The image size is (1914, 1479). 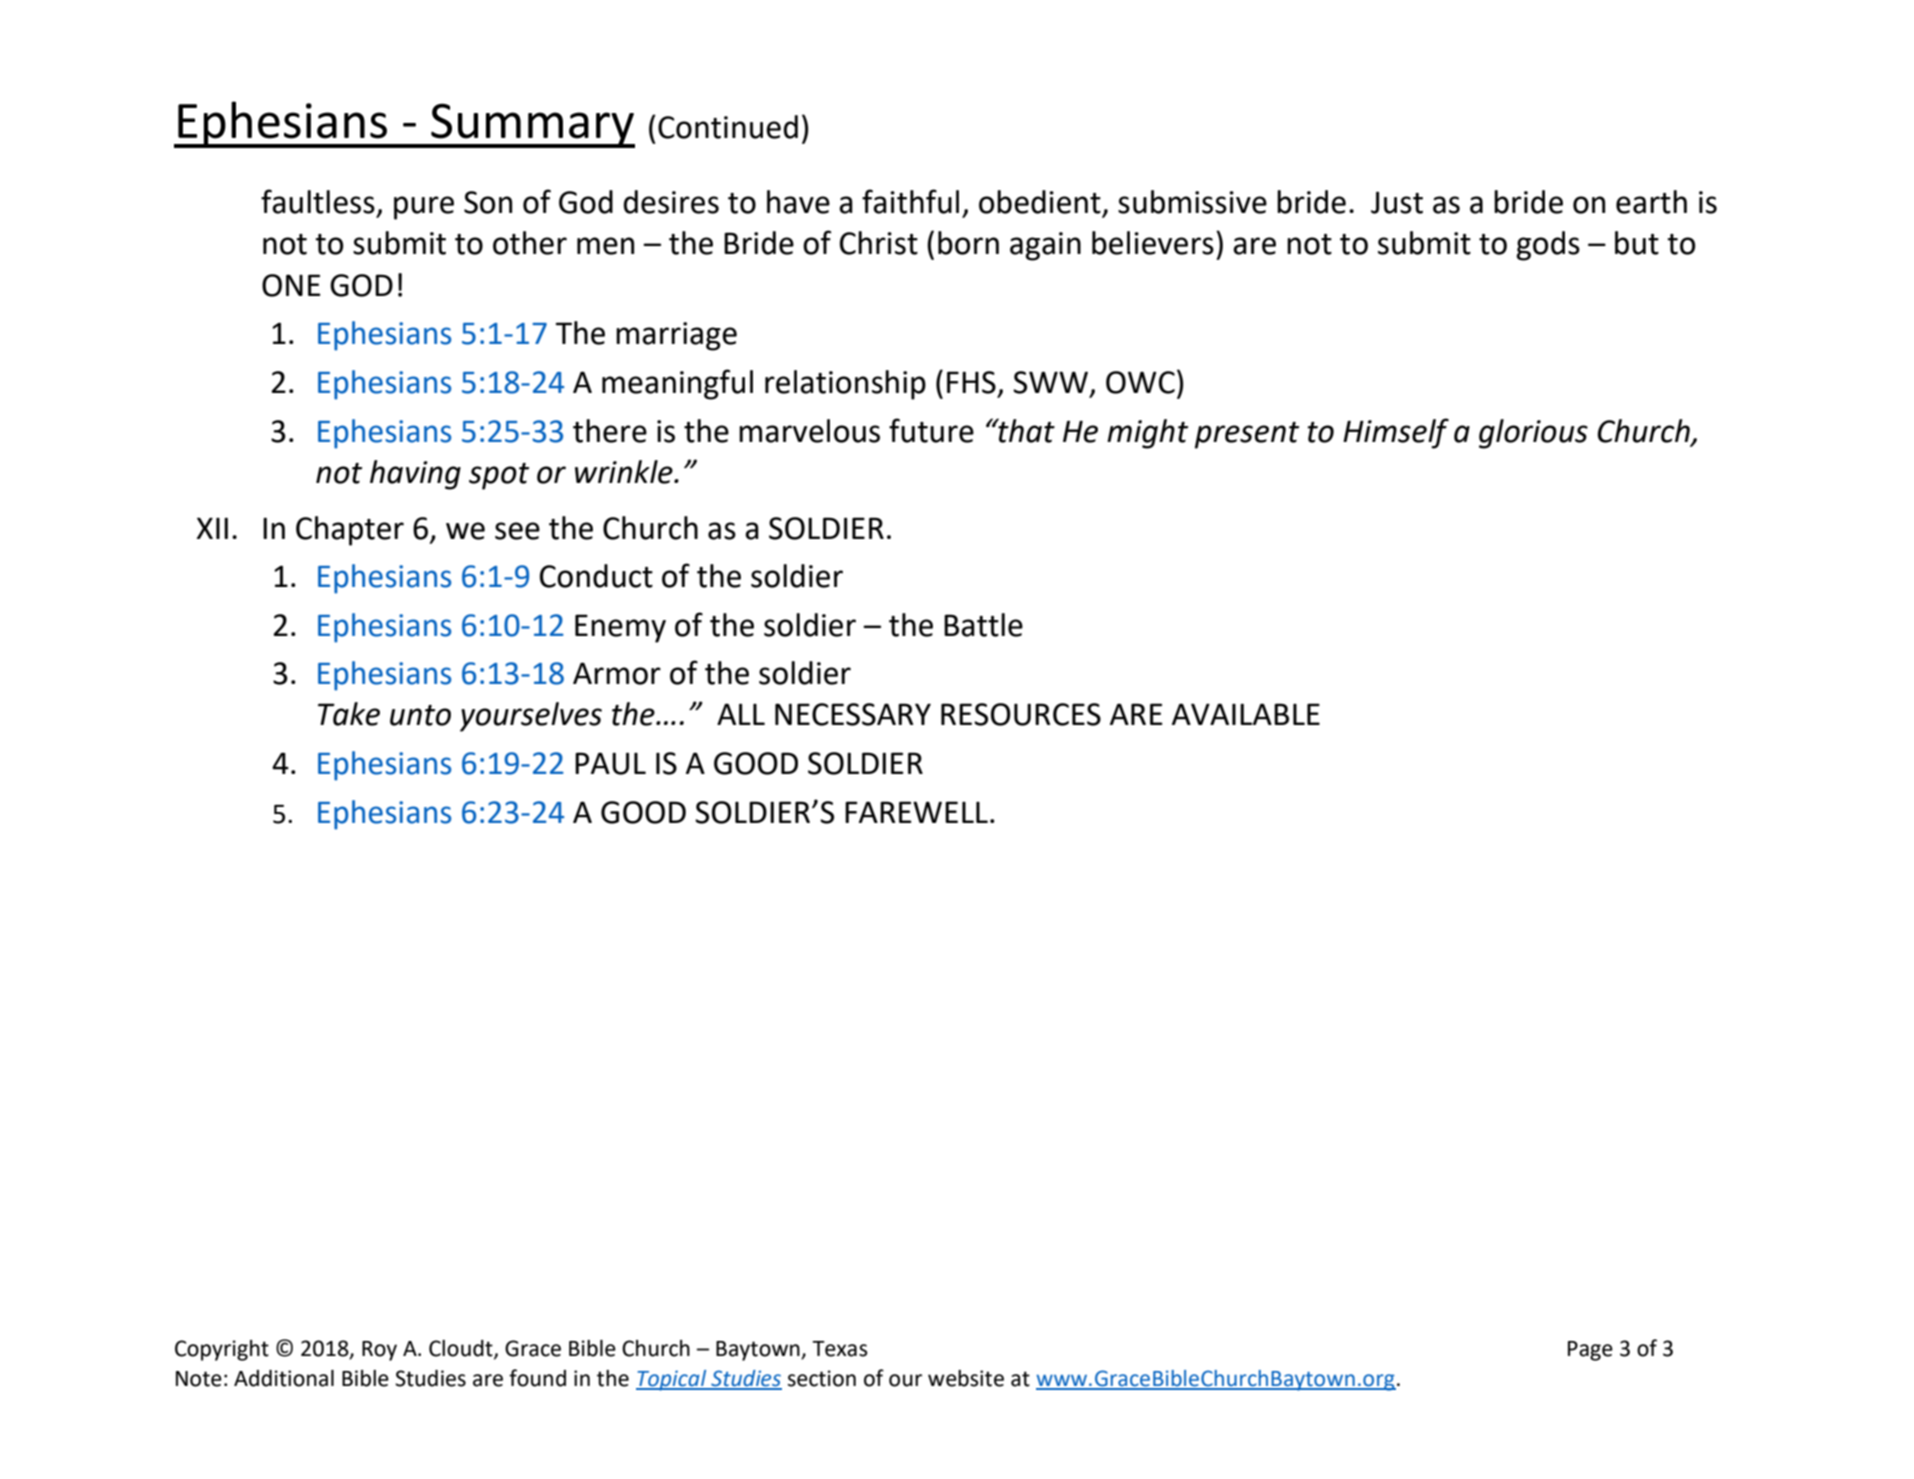 What do you see at coordinates (1397, 202) in the screenshot?
I see `Just` at bounding box center [1397, 202].
